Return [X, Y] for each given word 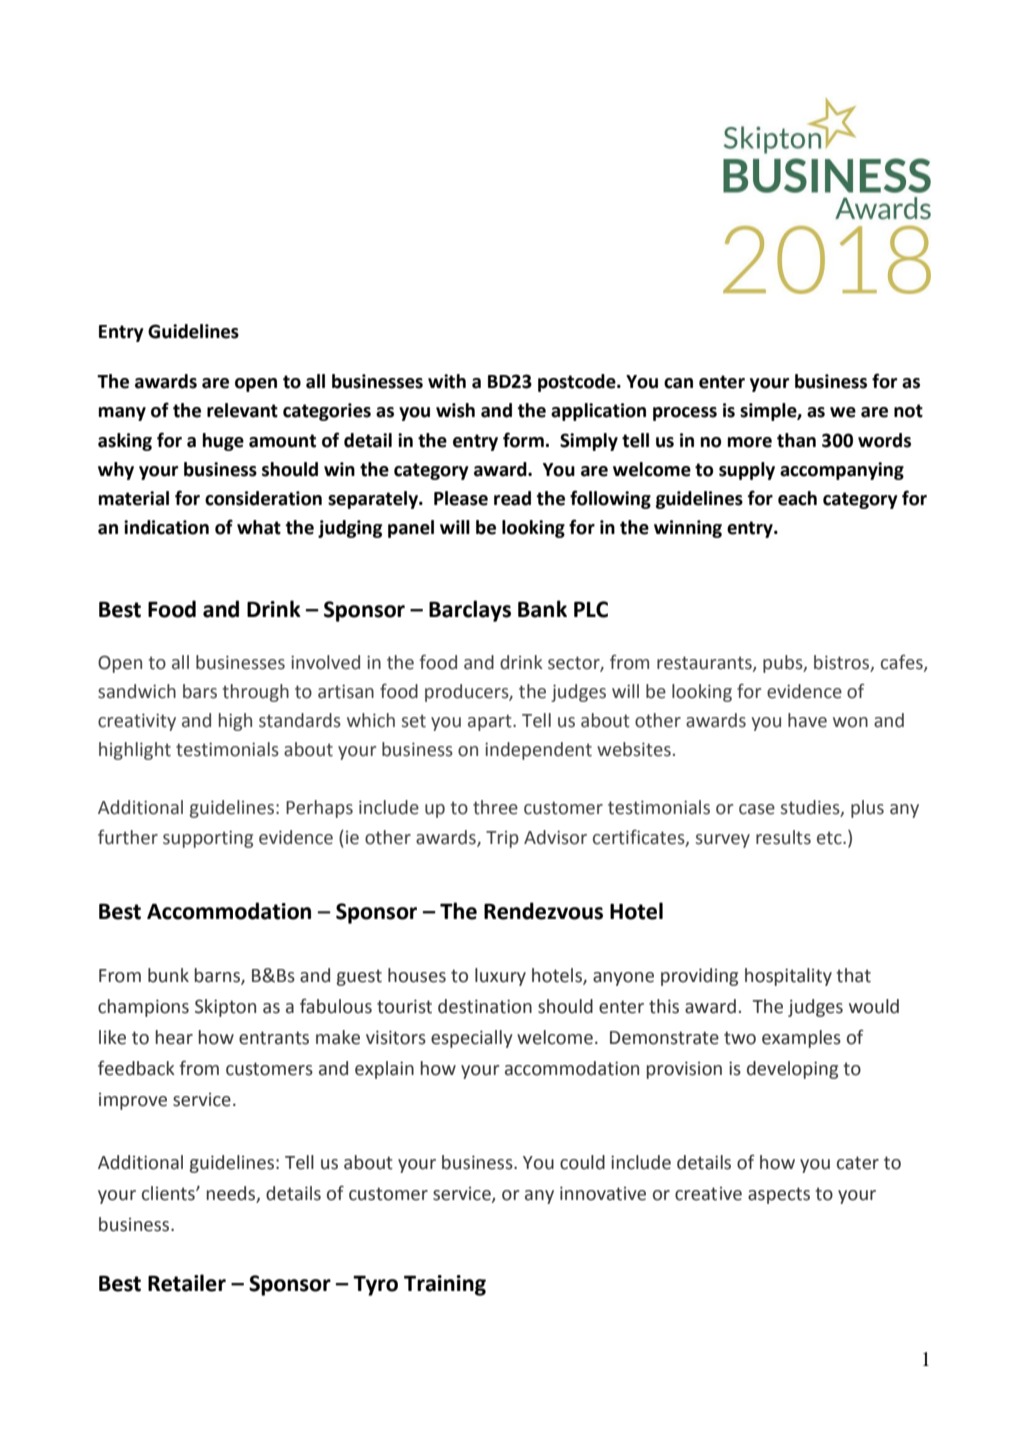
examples [801, 1039]
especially [472, 1039]
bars [200, 691]
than [796, 440]
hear [174, 1037]
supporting [208, 839]
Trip [502, 839]
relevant [242, 410]
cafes [903, 662]
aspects [779, 1195]
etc [830, 838]
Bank [542, 609]
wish [455, 410]
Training [445, 1285]
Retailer [187, 1283]
